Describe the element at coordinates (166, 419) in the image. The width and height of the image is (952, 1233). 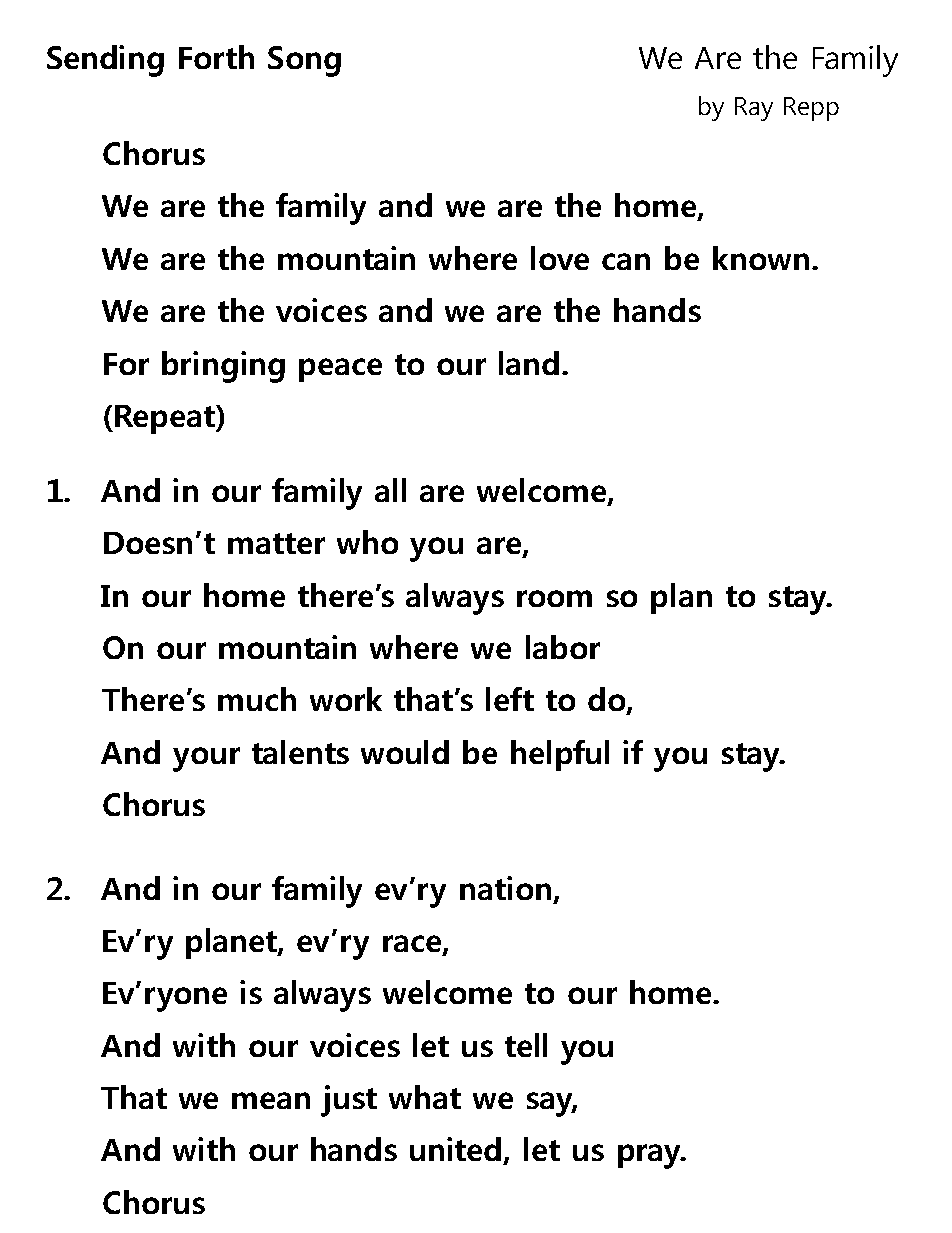
I see `Repeat` at that location.
